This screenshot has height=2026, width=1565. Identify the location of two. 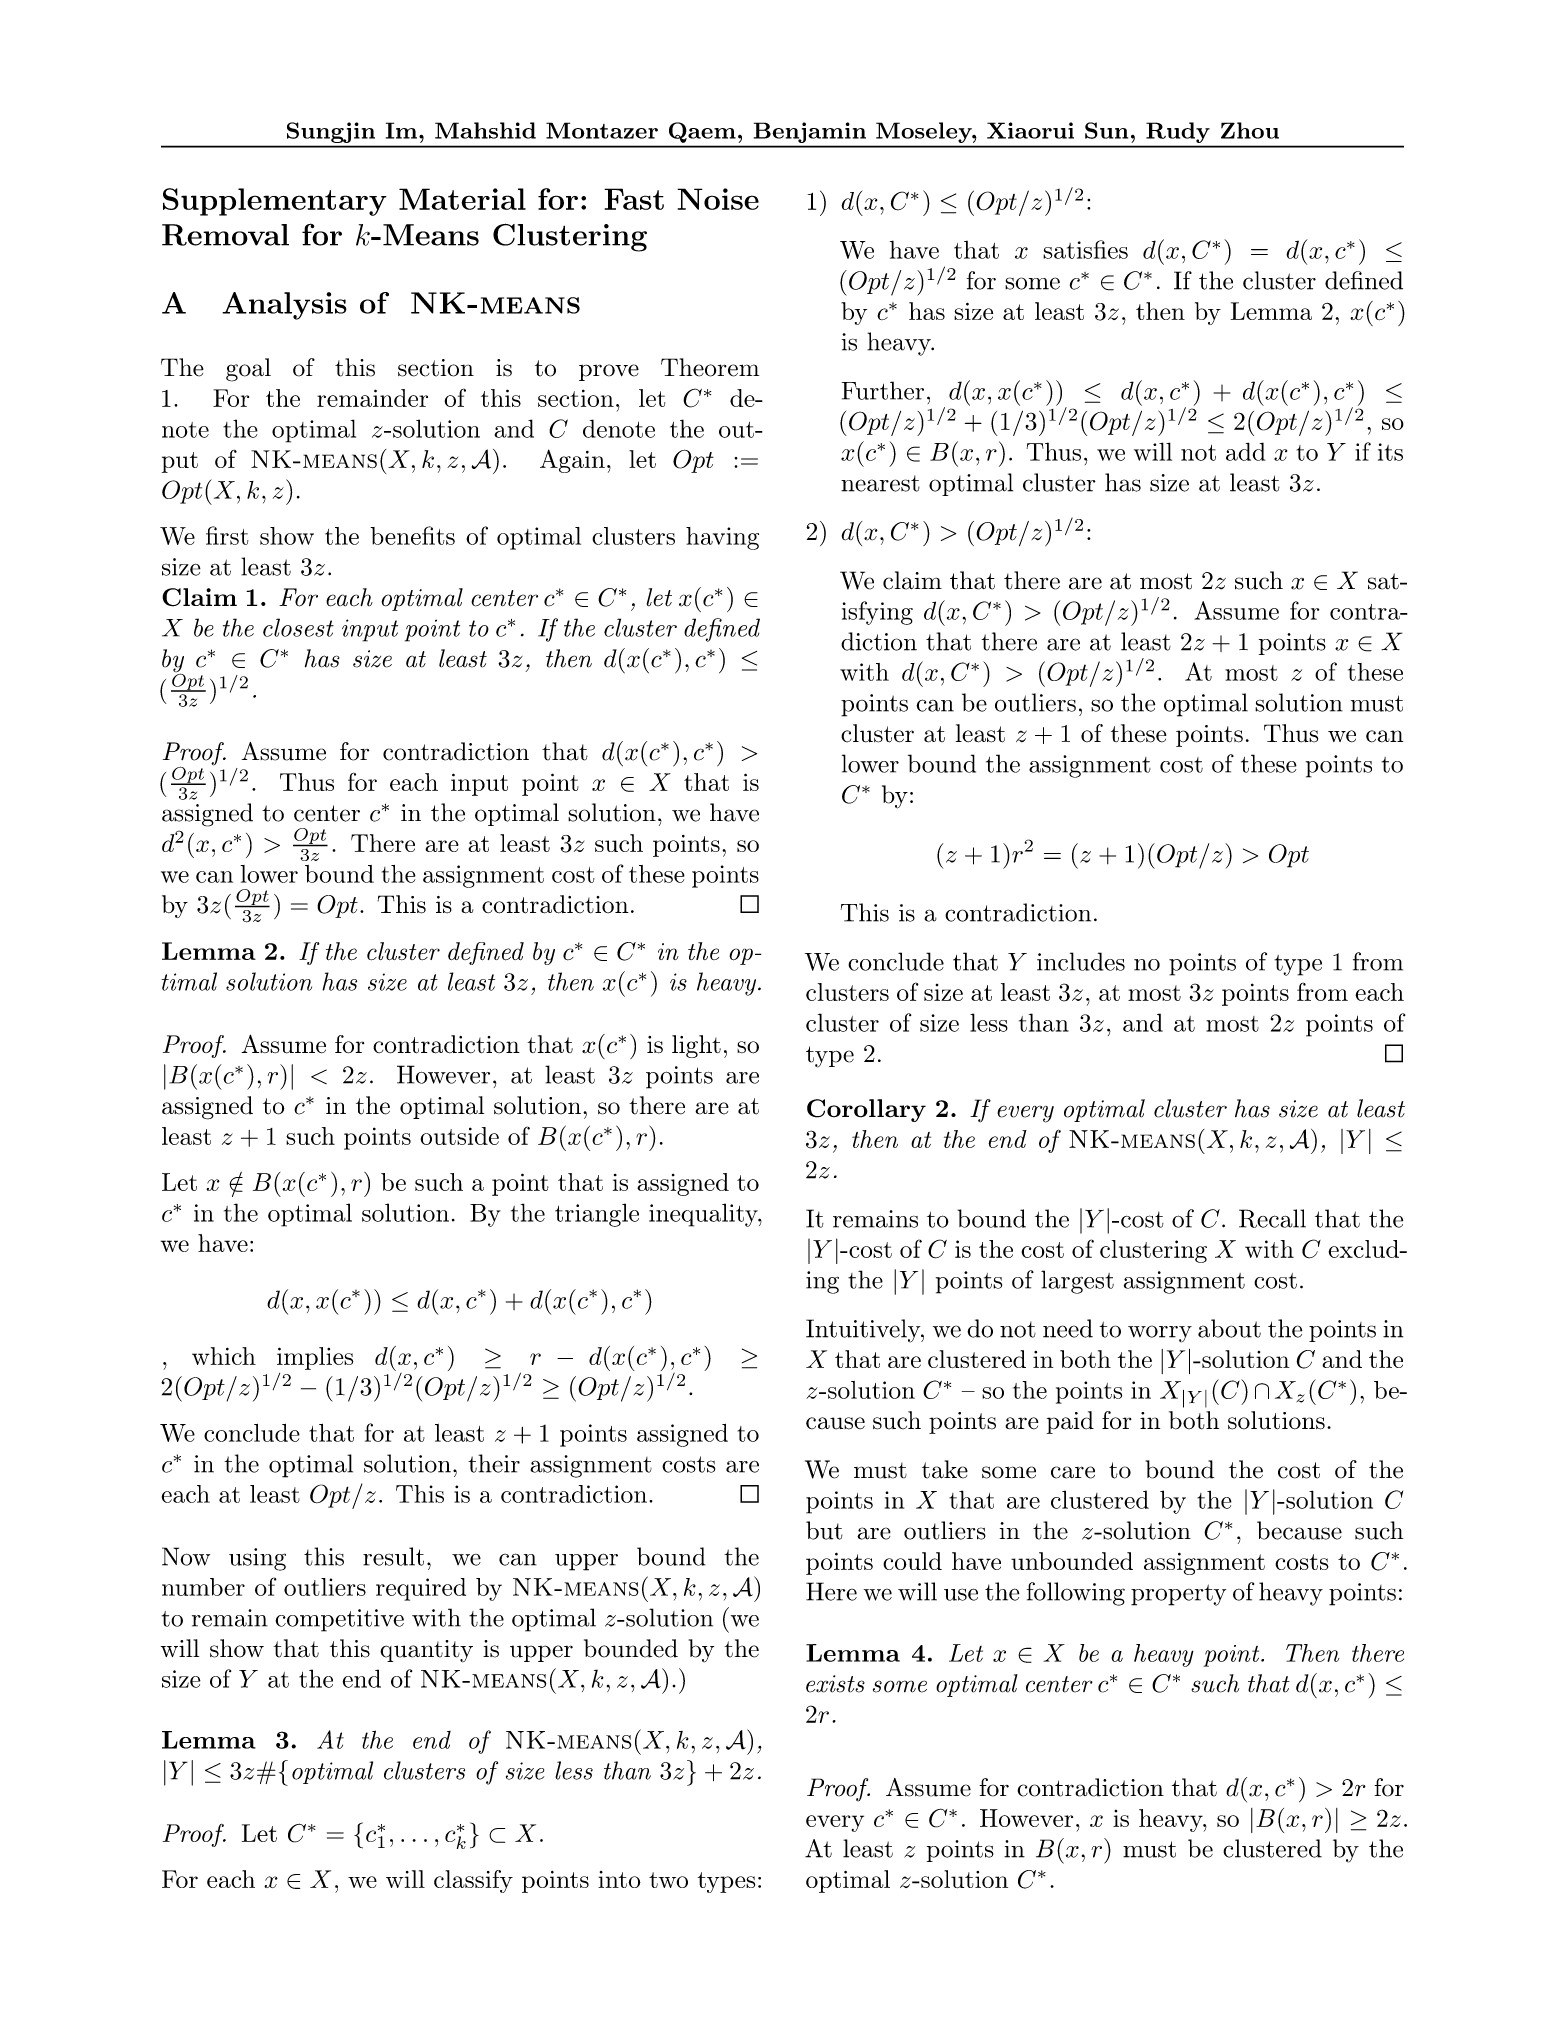
(668, 1880).
